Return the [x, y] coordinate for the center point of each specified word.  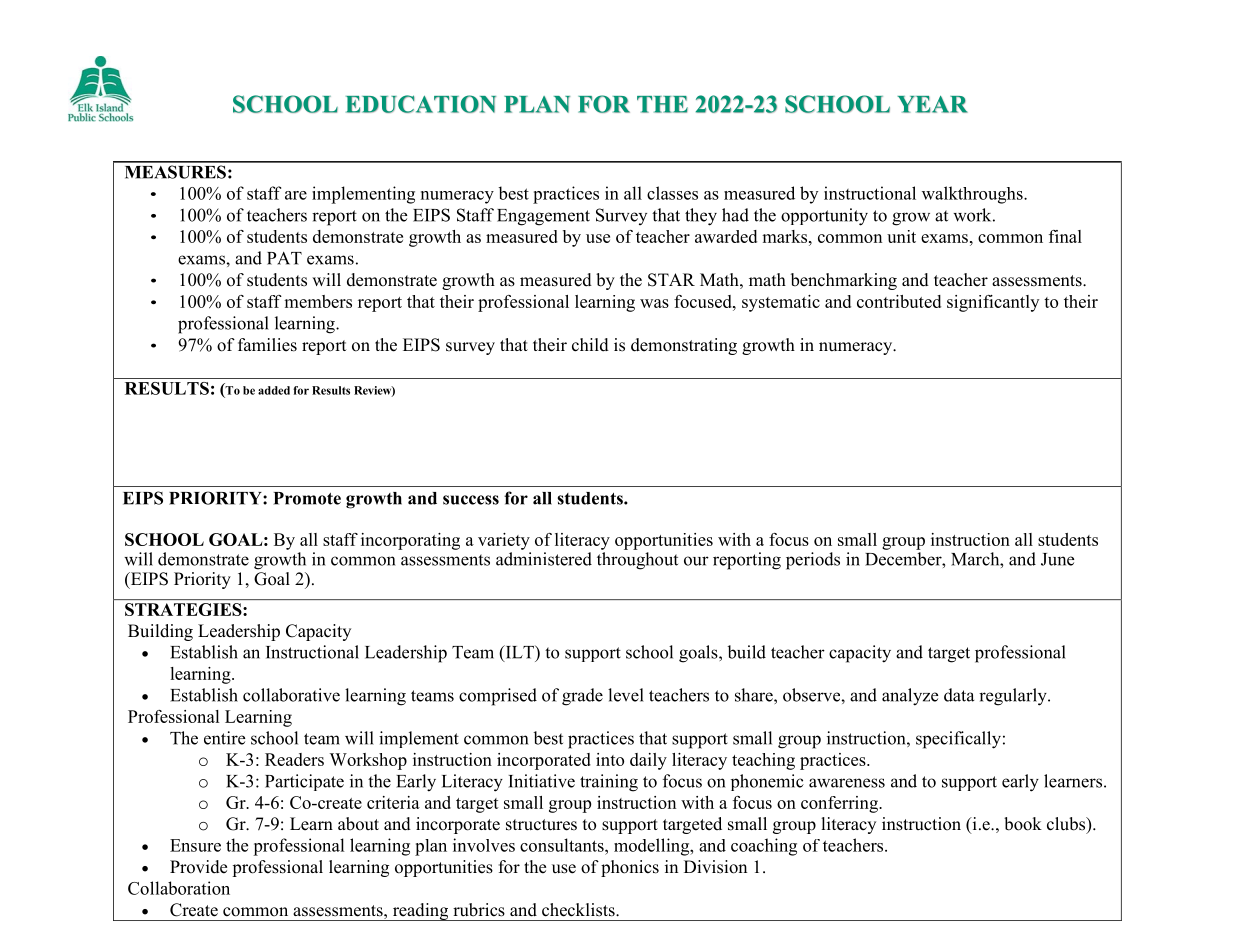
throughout [637, 561]
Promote [307, 498]
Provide [198, 867]
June [1057, 559]
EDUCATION [421, 104]
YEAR [932, 104]
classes [672, 193]
